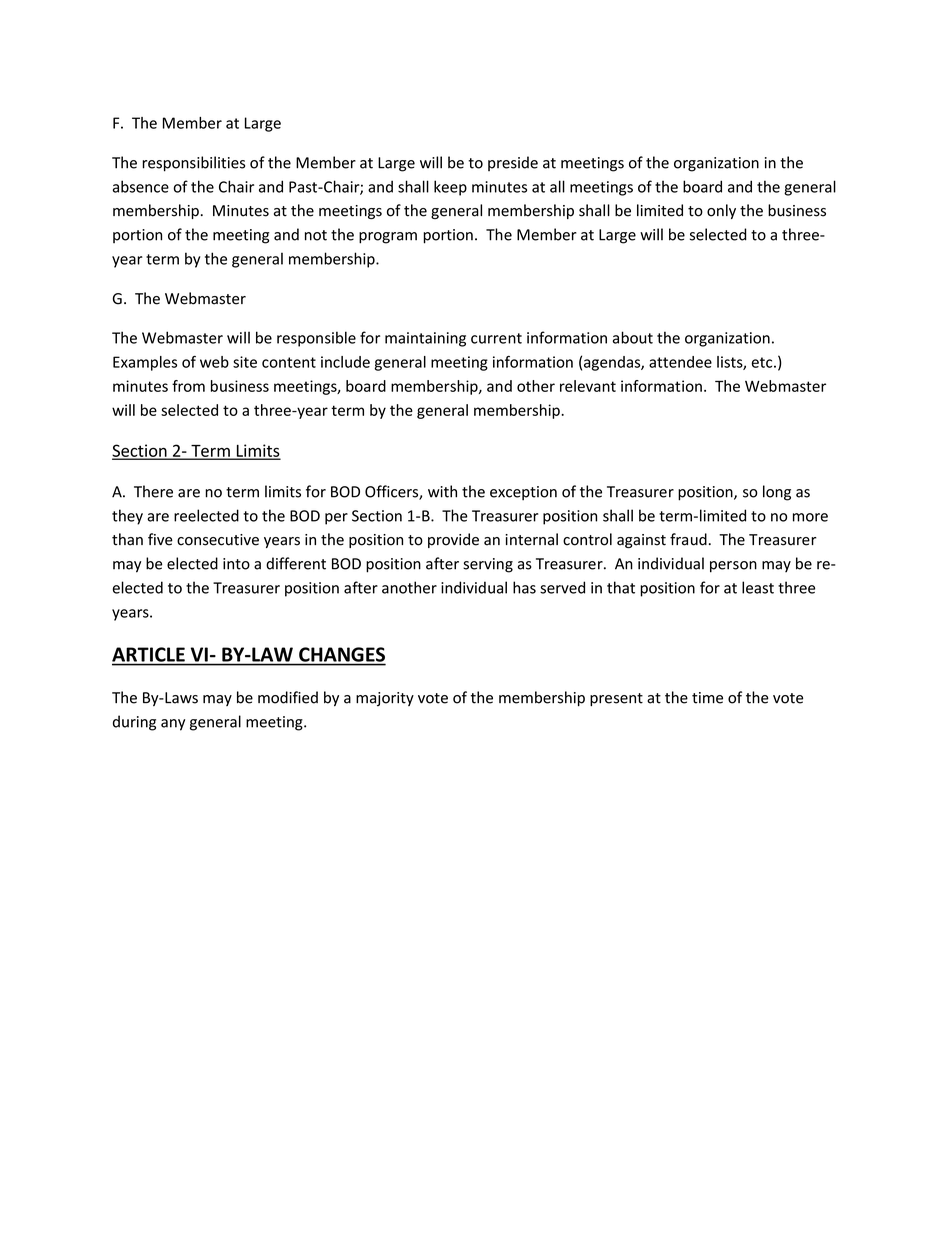 The image size is (952, 1233). Describe the element at coordinates (777, 493) in the screenshot. I see `long` at that location.
